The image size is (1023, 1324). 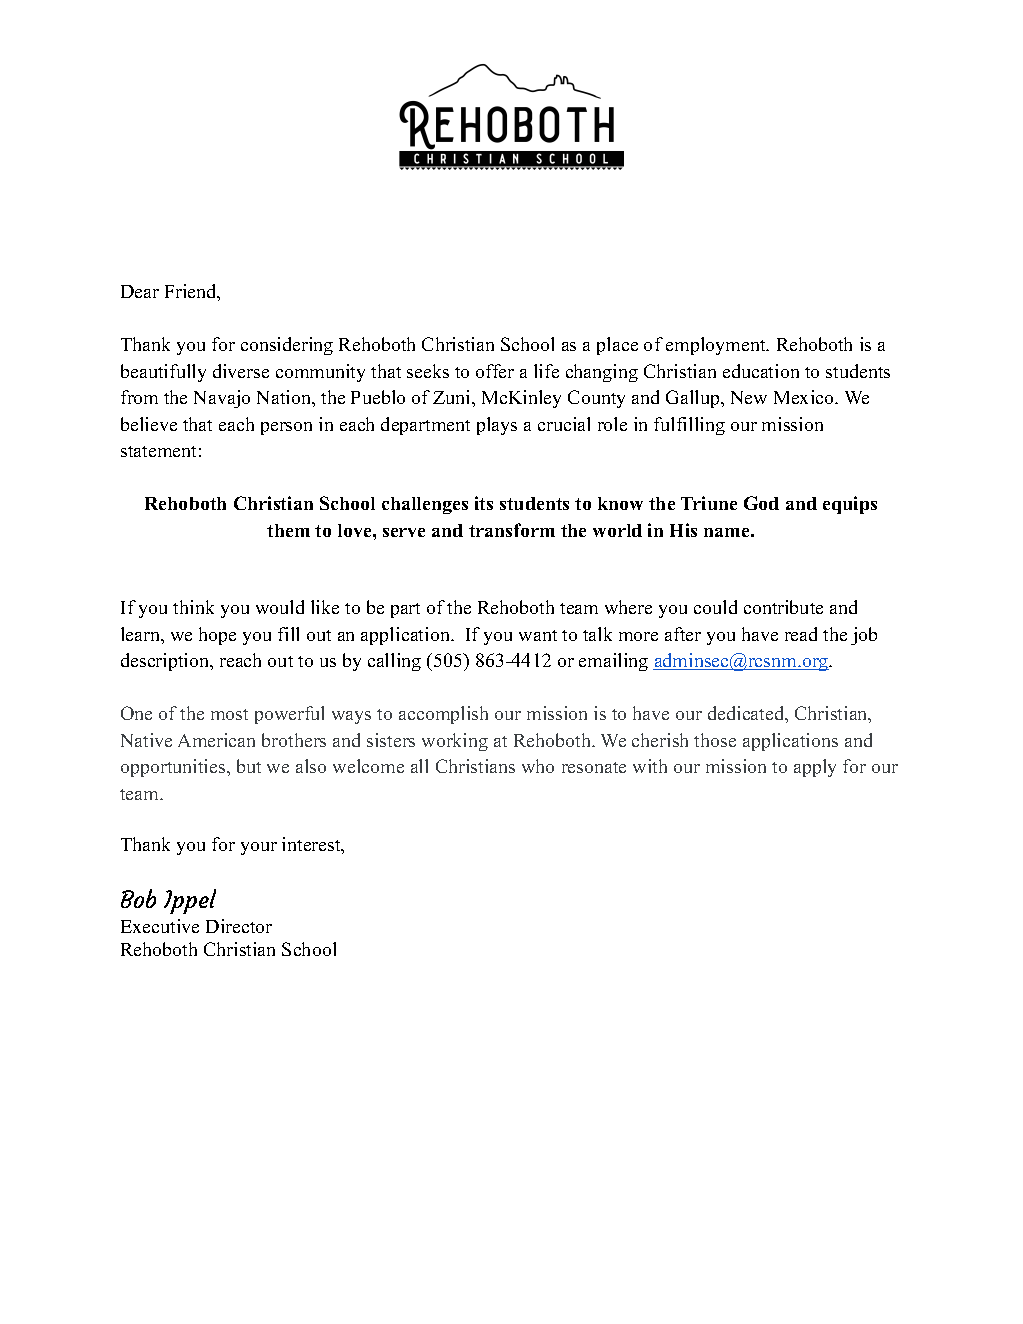 What do you see at coordinates (239, 926) in the screenshot?
I see `Director` at bounding box center [239, 926].
